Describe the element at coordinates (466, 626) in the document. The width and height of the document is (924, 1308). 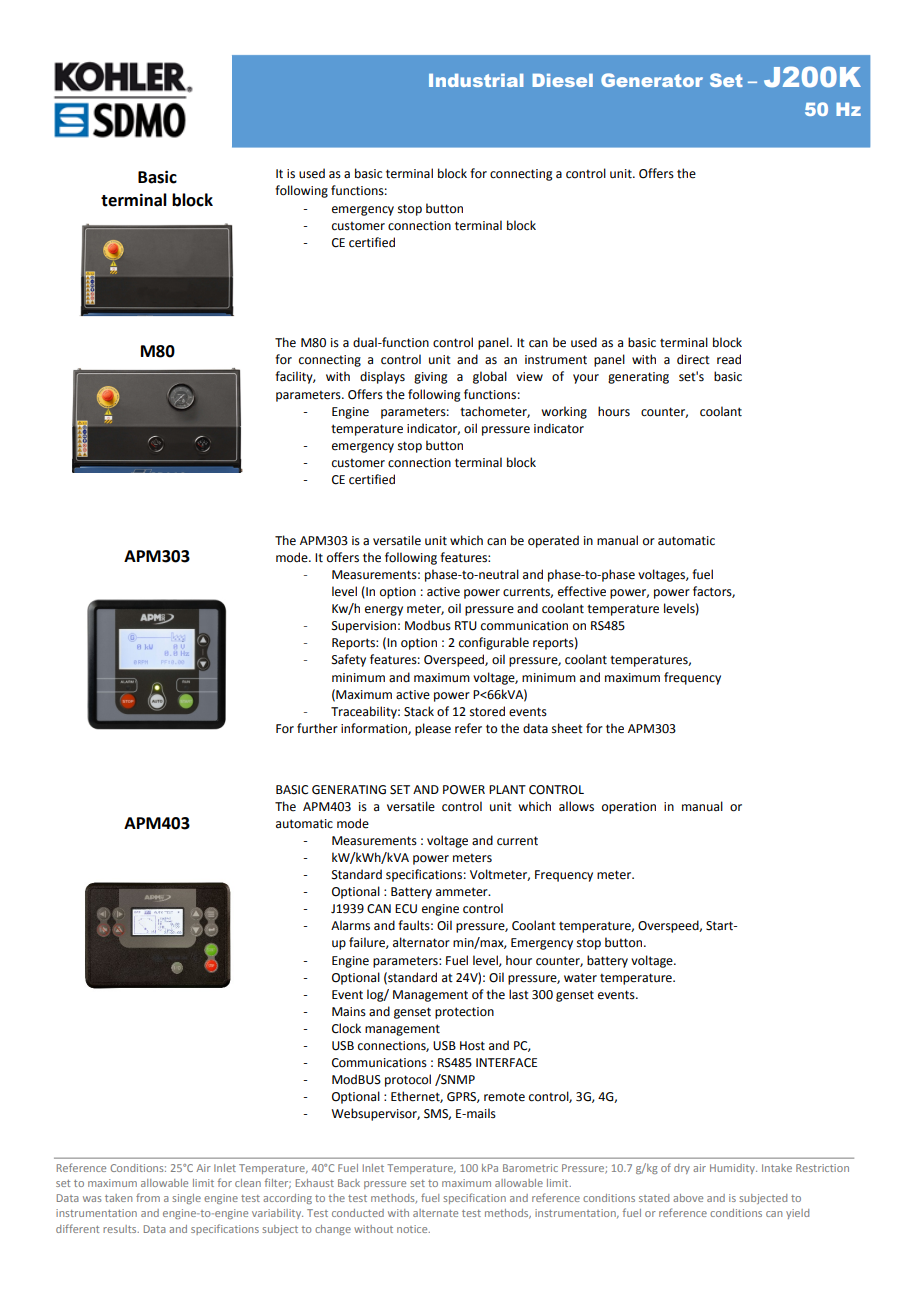
I see `RTU` at that location.
